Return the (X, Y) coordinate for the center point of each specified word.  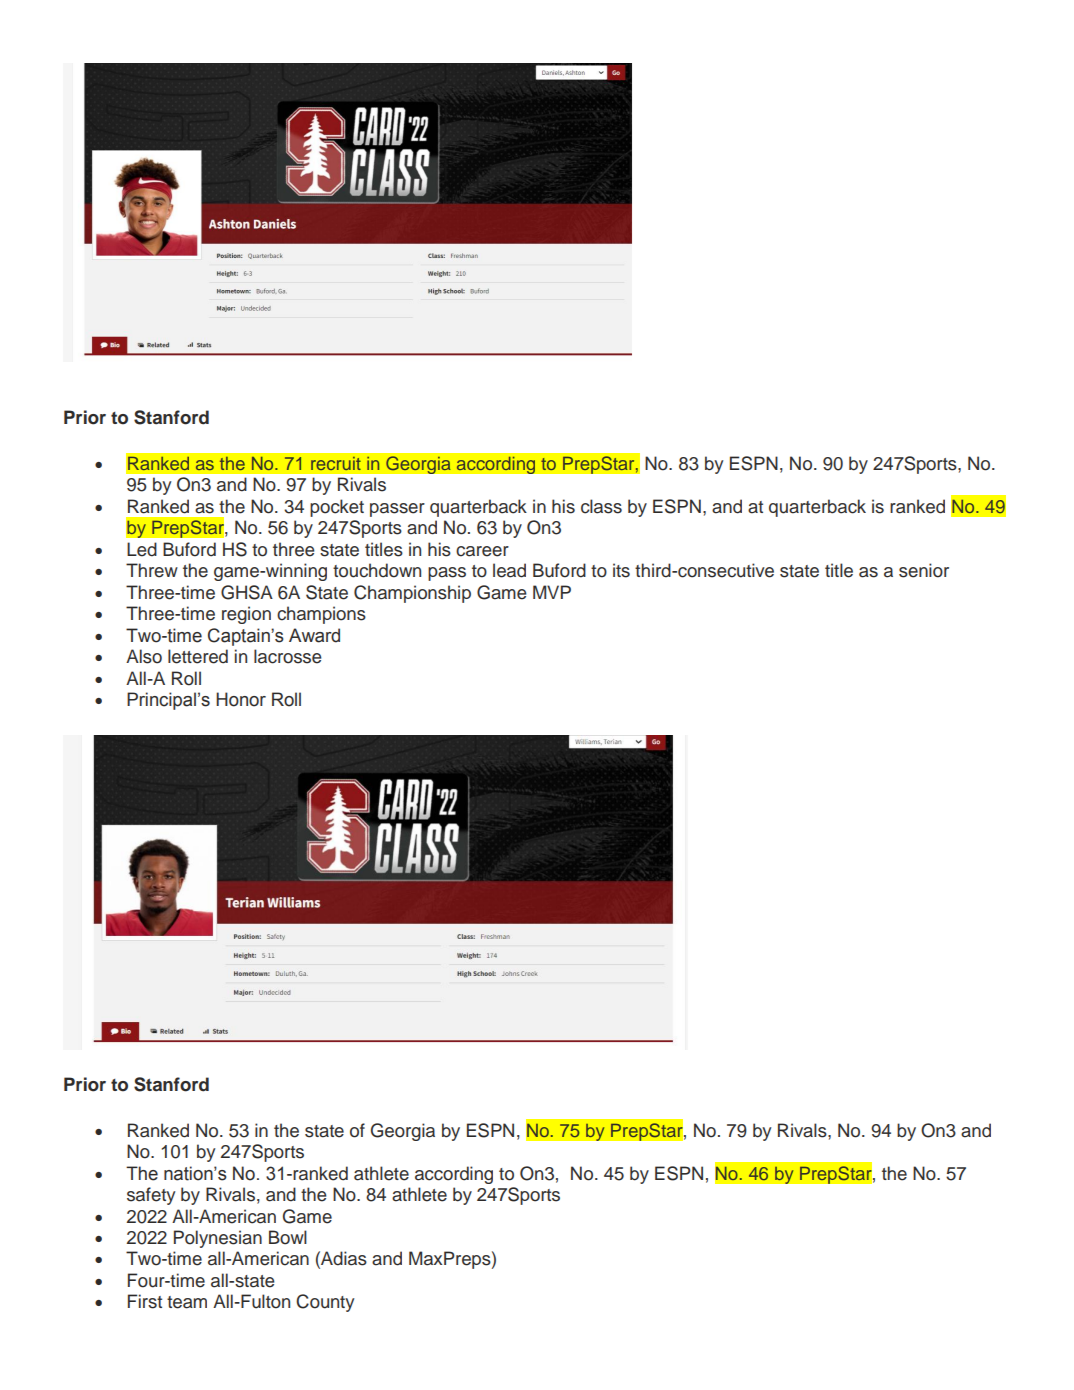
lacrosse (288, 656)
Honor (241, 699)
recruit (336, 463)
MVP (552, 592)
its (621, 570)
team (187, 1302)
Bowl (288, 1237)
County (325, 1303)
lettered (198, 656)
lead (509, 570)
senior (924, 570)
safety (151, 1196)
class (601, 506)
